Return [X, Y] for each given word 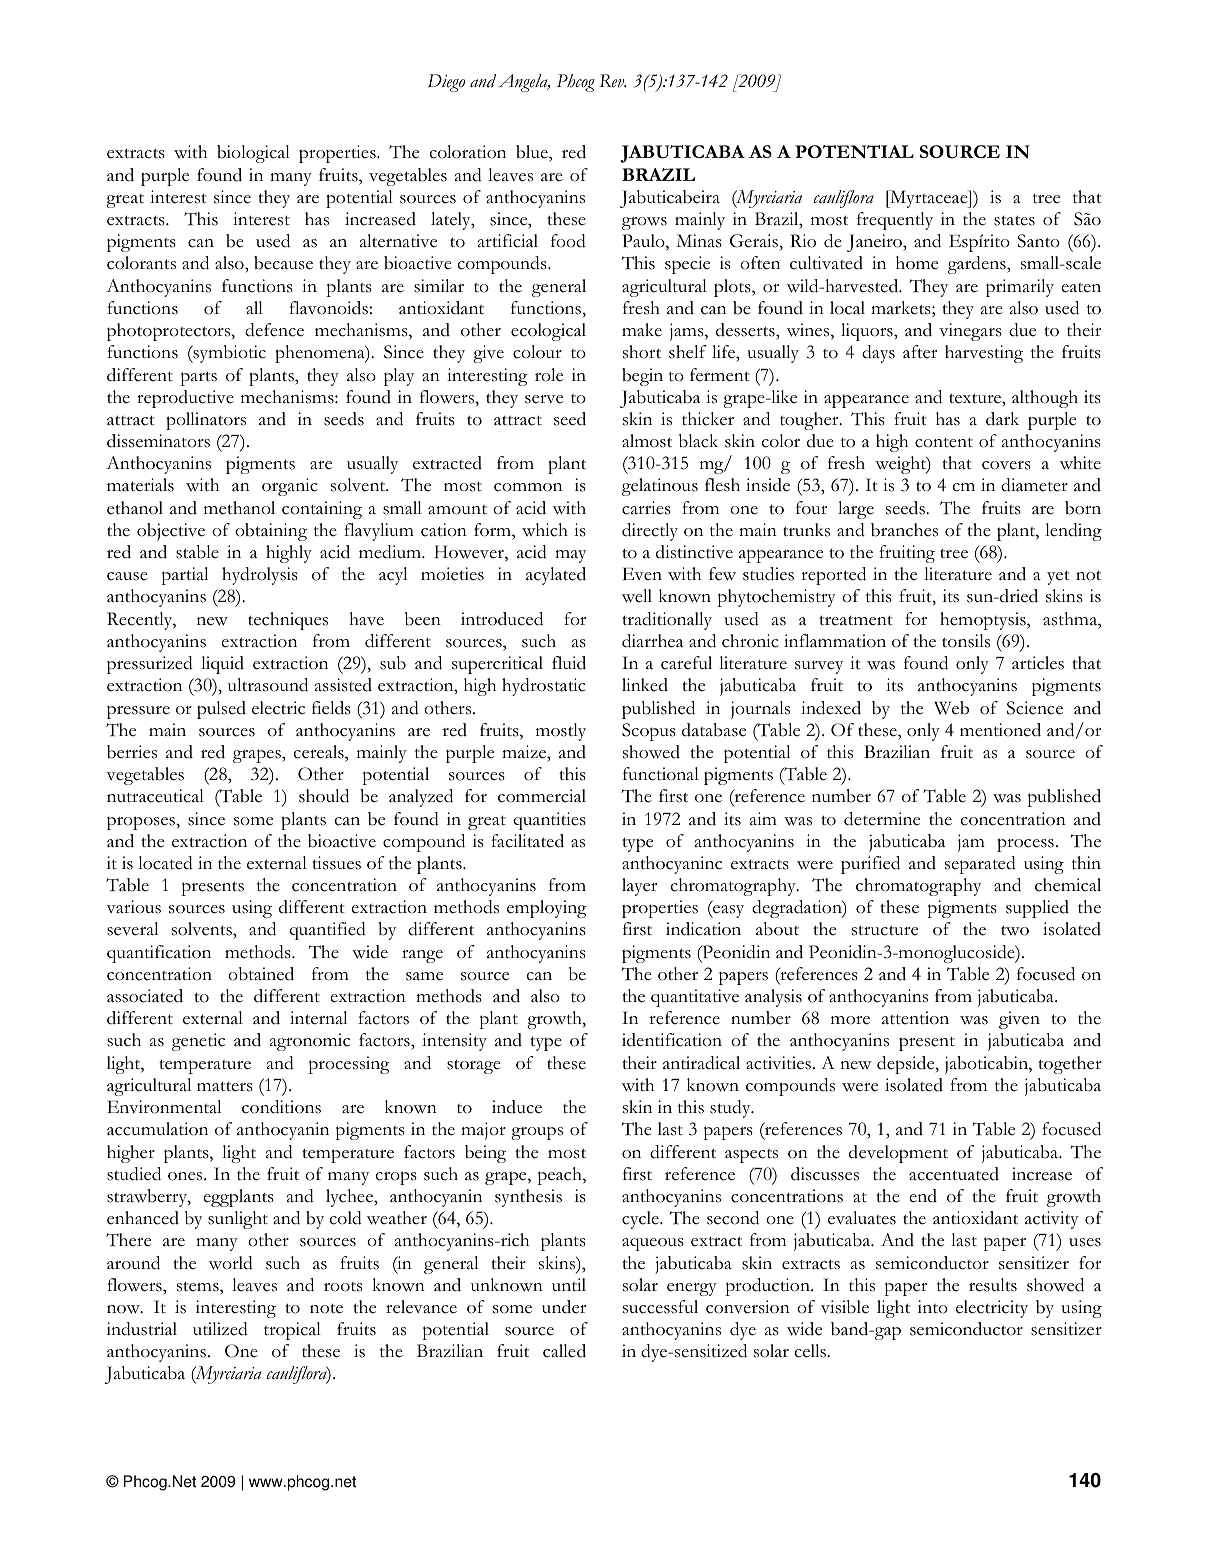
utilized [220, 1329]
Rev [613, 81]
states [1014, 220]
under [564, 1307]
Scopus [649, 732]
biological [253, 154]
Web [951, 708]
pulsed [221, 710]
